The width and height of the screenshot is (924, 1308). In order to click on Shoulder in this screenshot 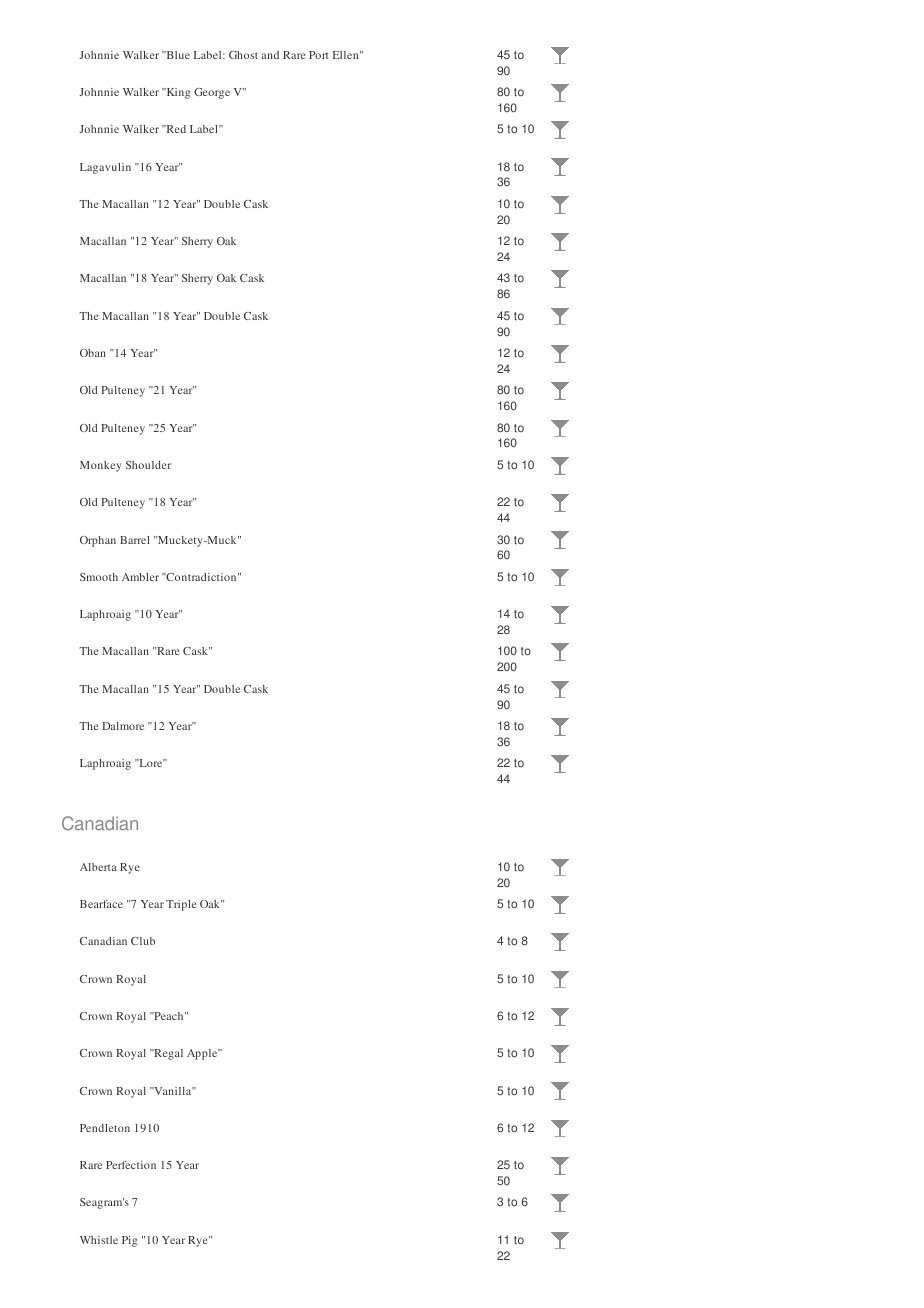, I will do `click(148, 465)`.
